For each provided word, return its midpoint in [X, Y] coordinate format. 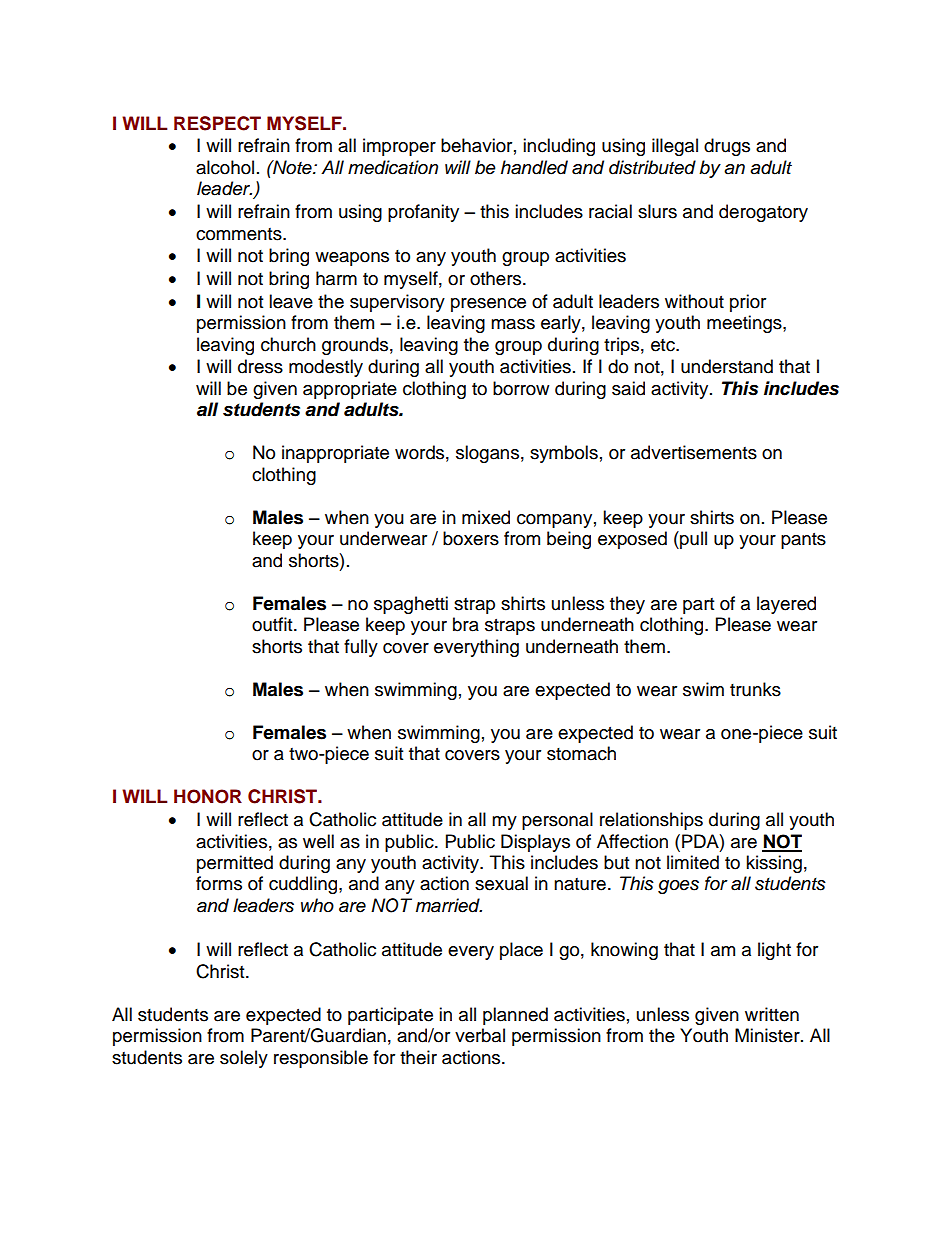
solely [244, 1059]
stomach [581, 753]
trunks [755, 689]
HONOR [208, 796]
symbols [564, 454]
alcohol [225, 167]
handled [534, 167]
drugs [727, 147]
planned [515, 1016]
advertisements [694, 452]
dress [260, 366]
